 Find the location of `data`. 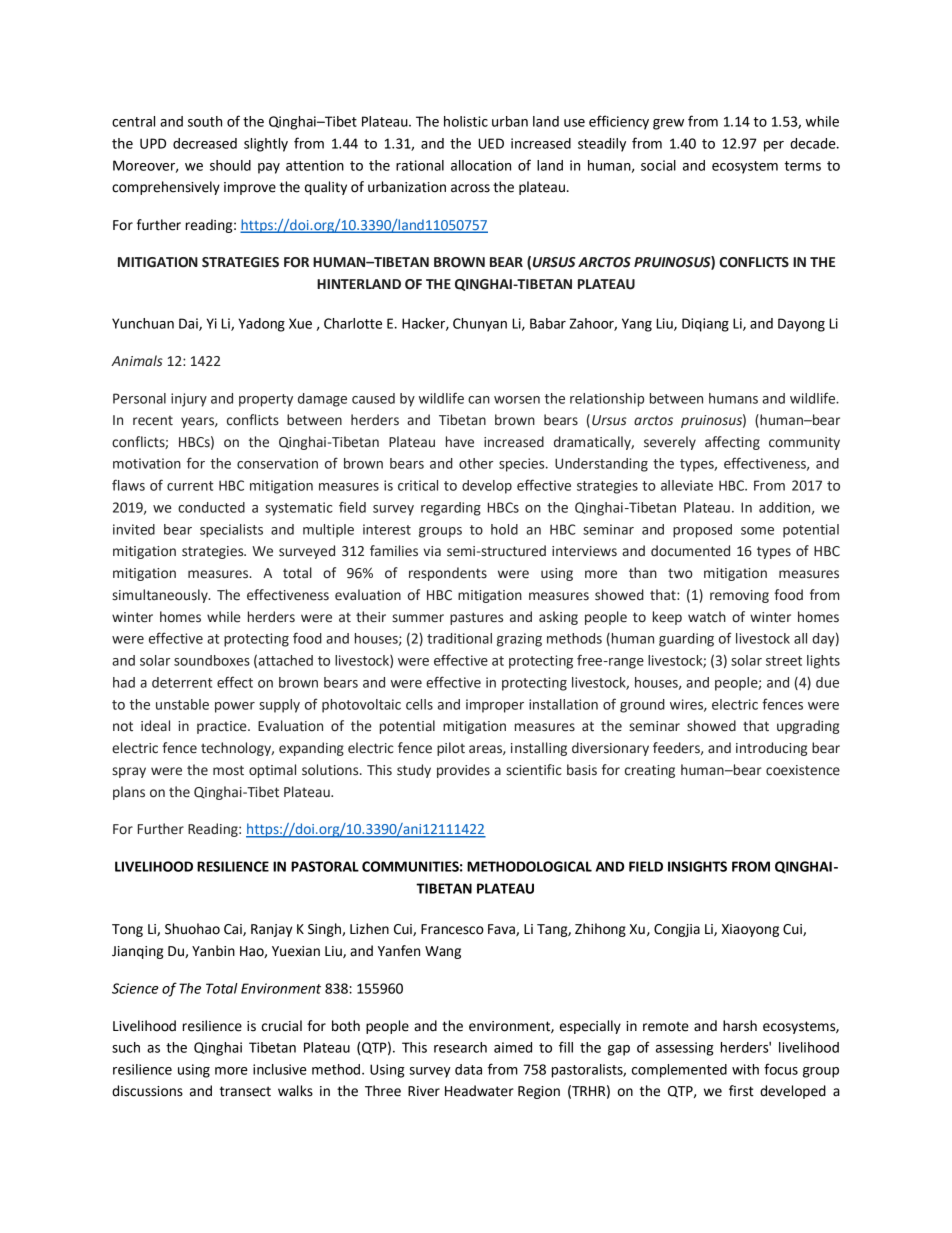

data is located at coordinates (468, 1069).
